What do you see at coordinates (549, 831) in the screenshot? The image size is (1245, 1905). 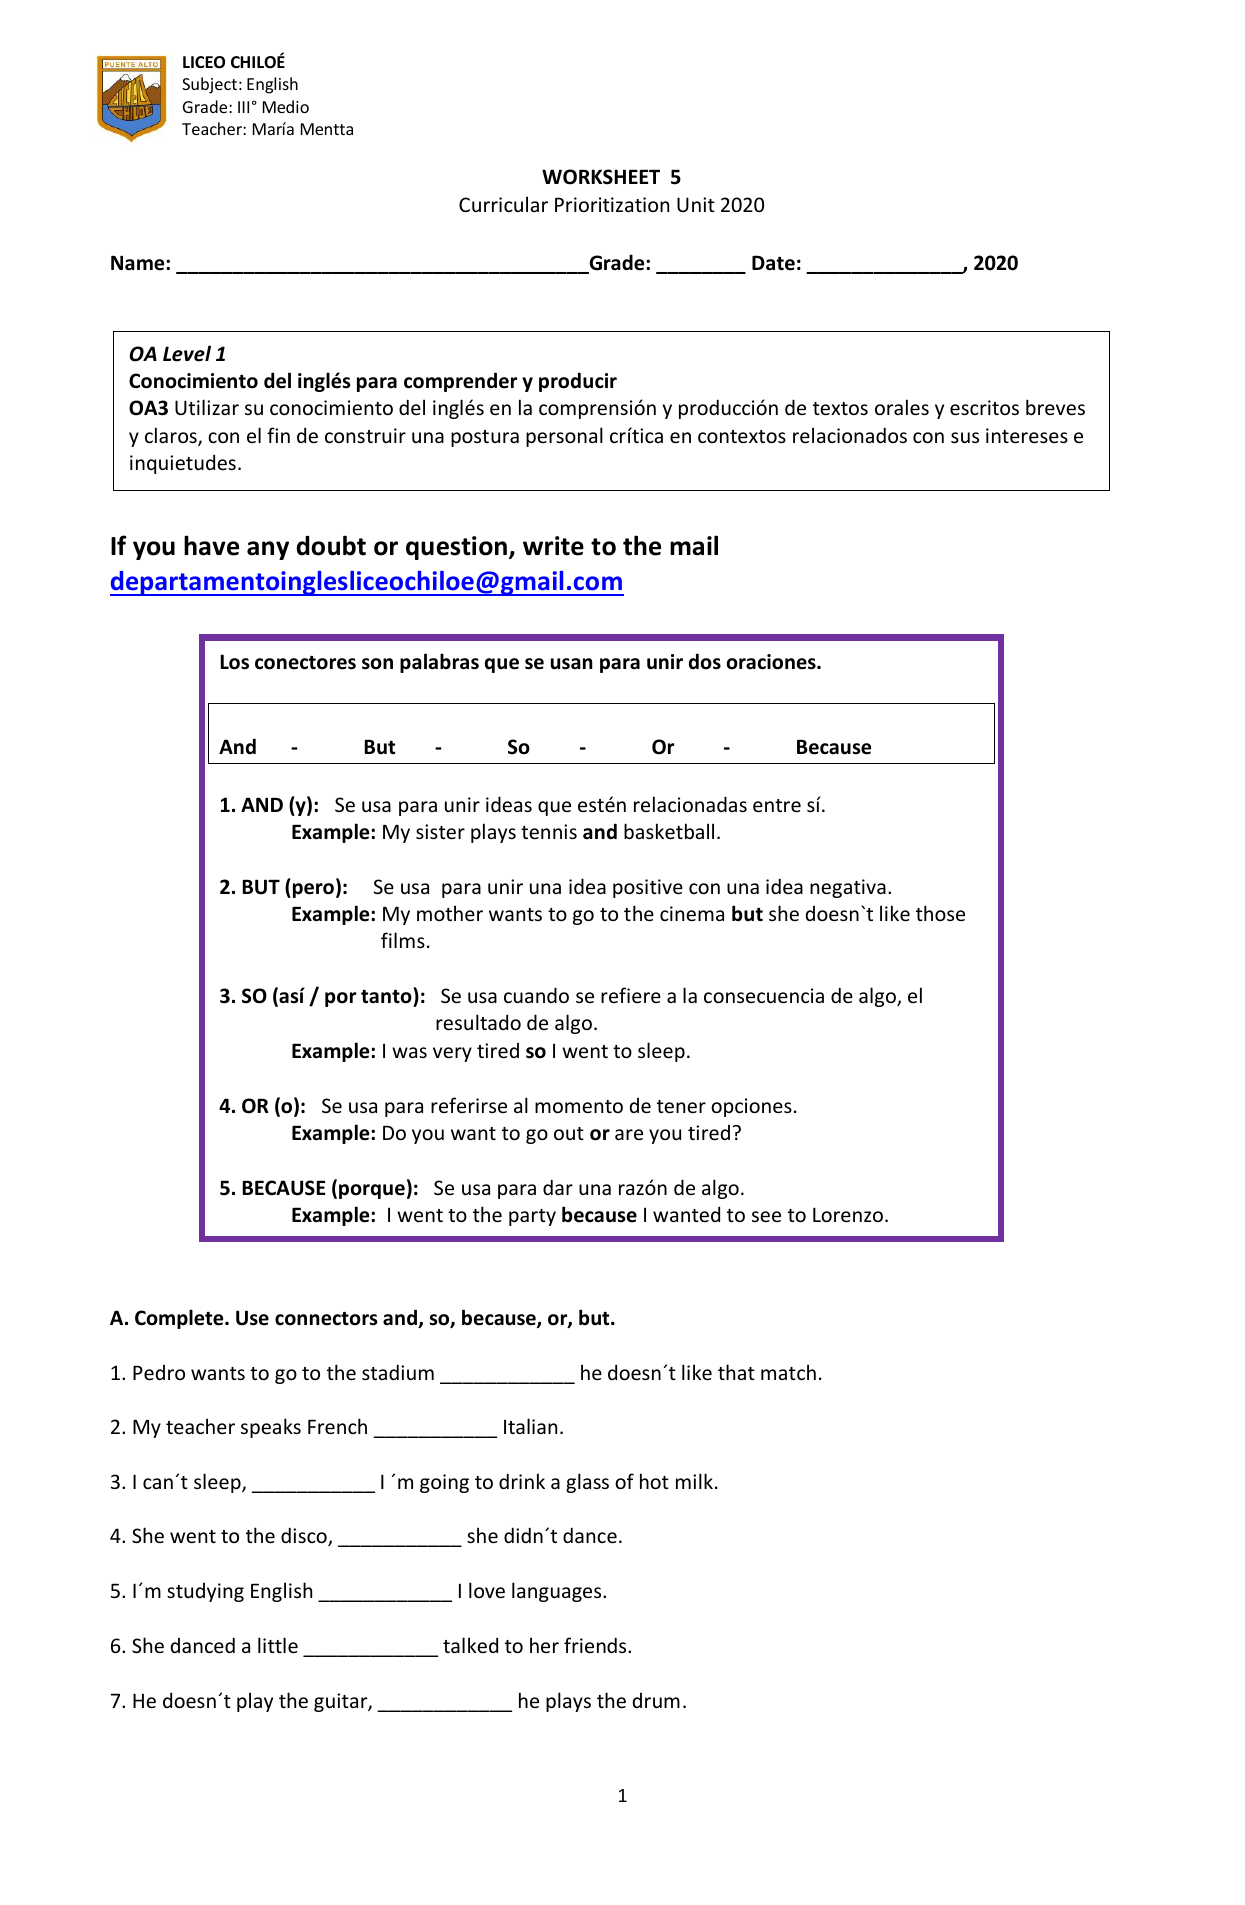 I see `tennis` at bounding box center [549, 831].
